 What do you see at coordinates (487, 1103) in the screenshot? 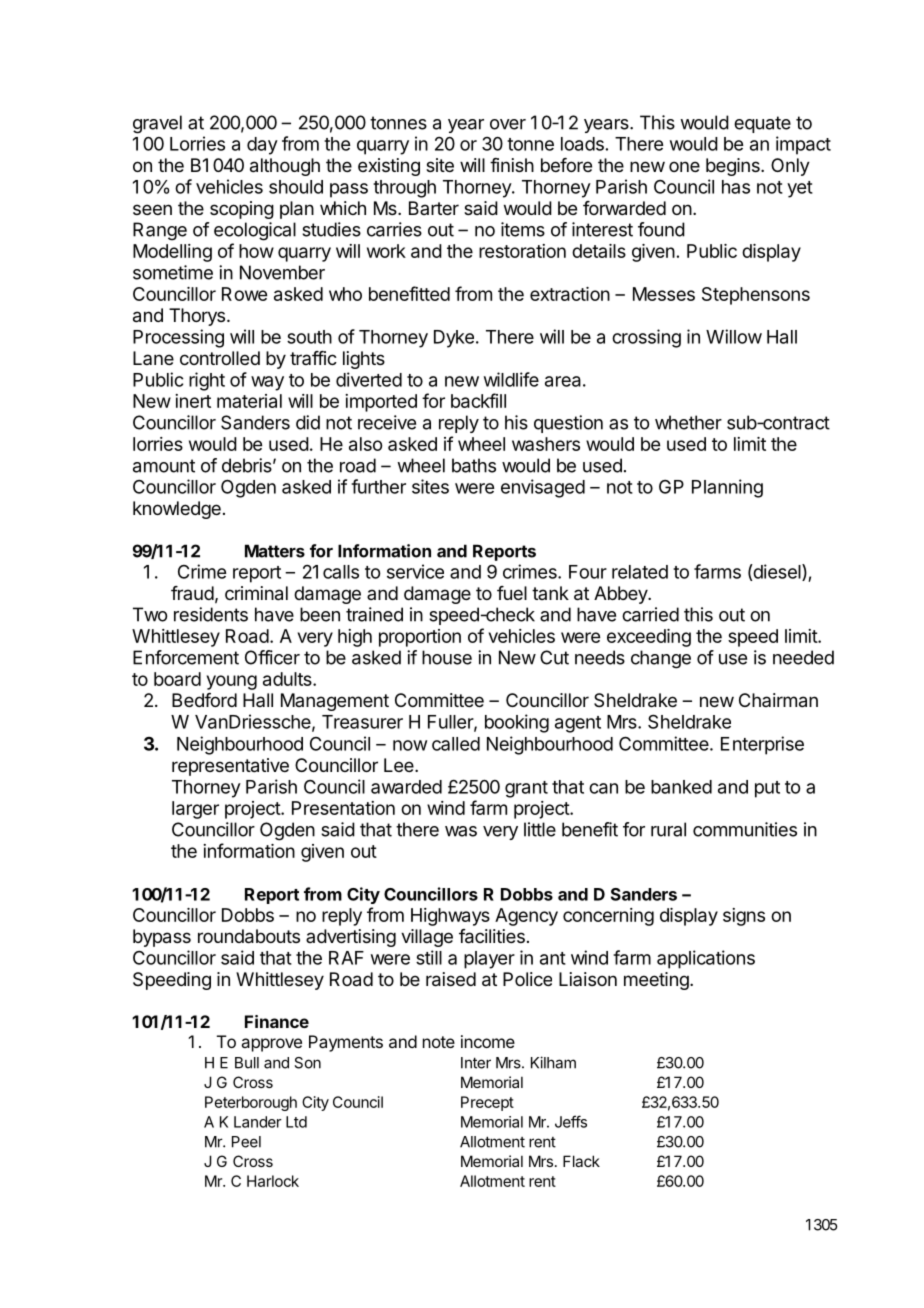
I see `Precept` at bounding box center [487, 1103].
